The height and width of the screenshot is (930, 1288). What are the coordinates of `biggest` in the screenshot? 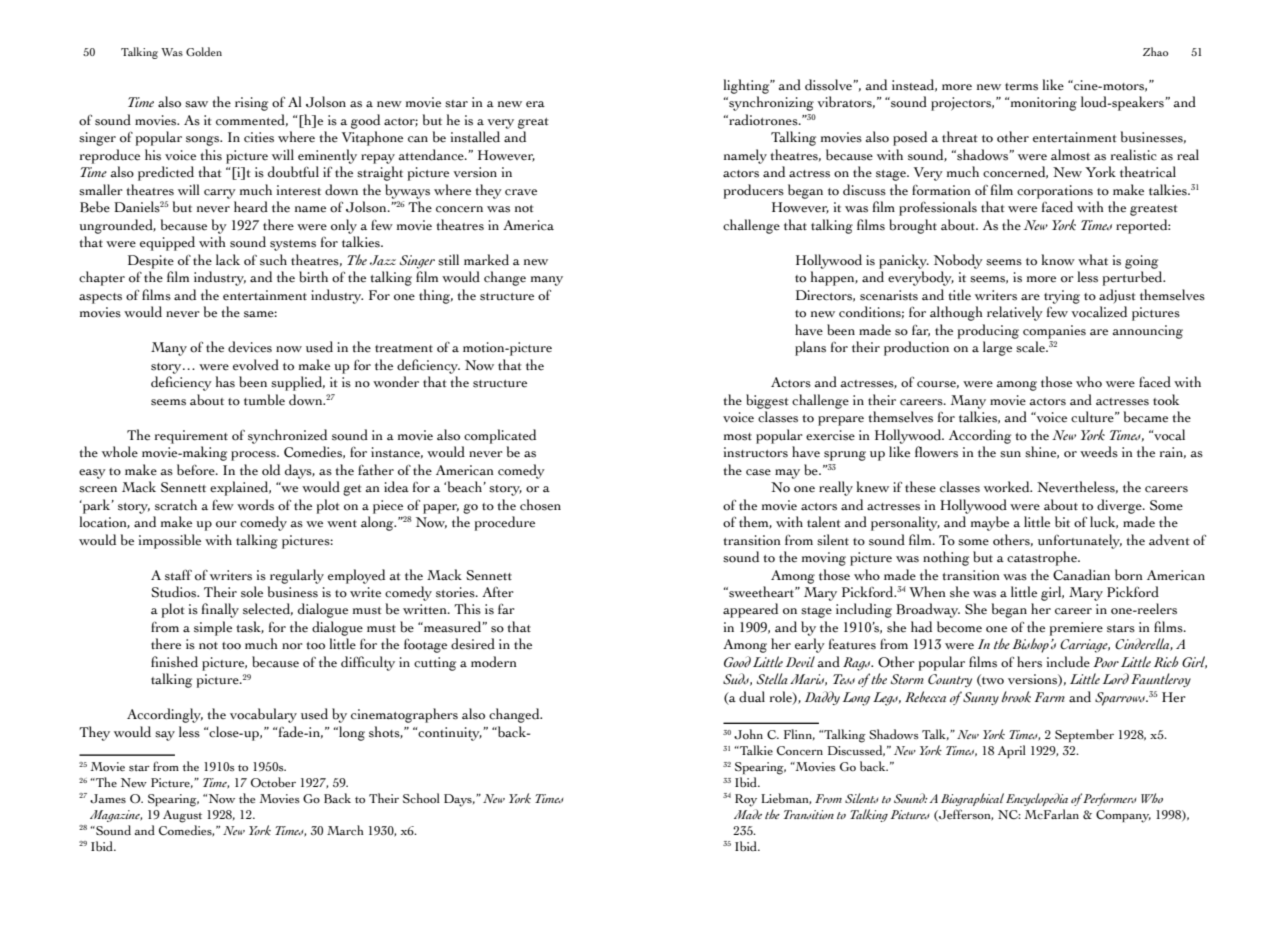 It's located at (767, 401).
